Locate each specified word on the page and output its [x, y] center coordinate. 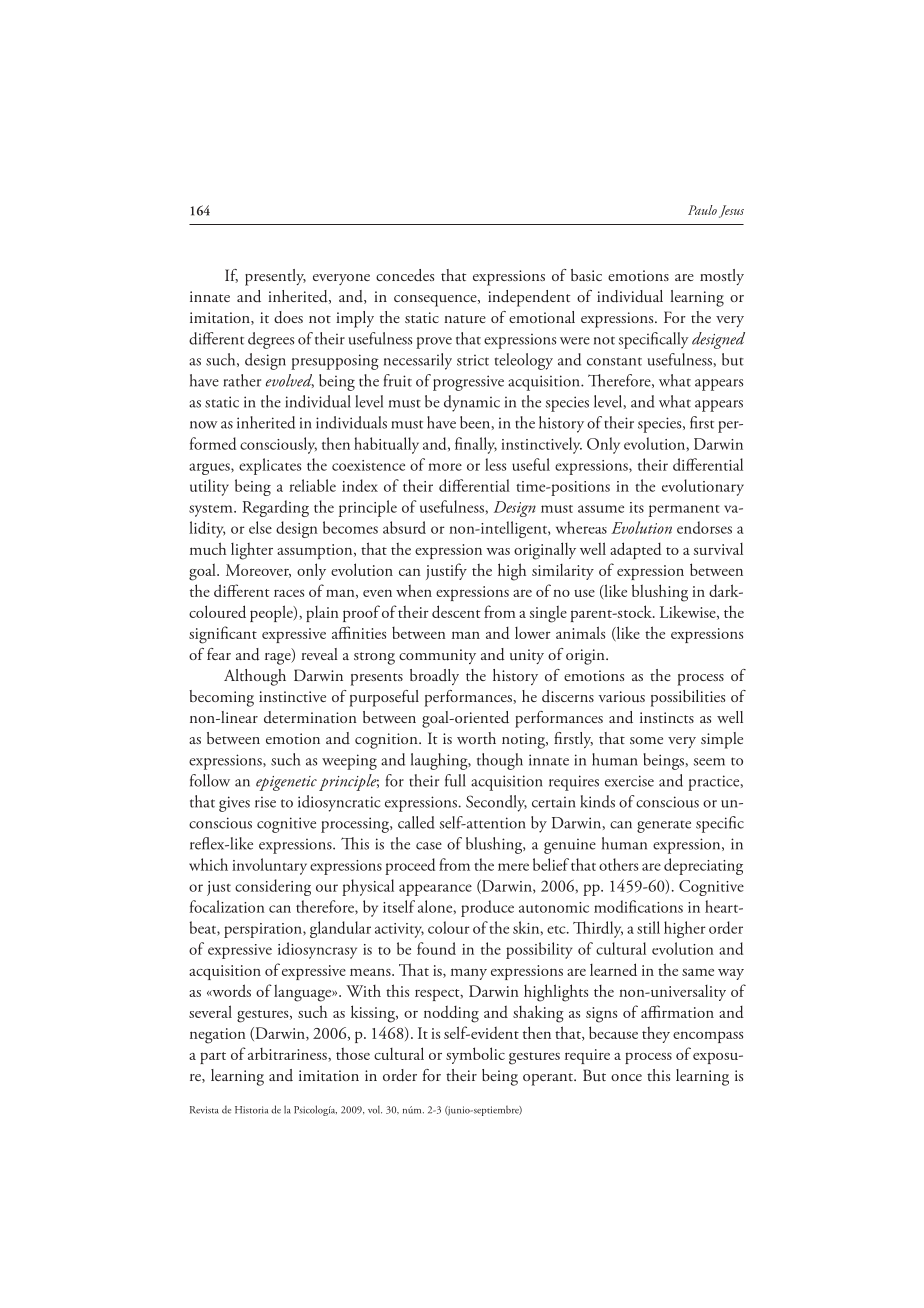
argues [210, 469]
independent [529, 298]
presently [275, 277]
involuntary [269, 866]
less [495, 464]
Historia [251, 1110]
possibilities [688, 698]
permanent [684, 511]
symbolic [475, 1055]
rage [279, 659]
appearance [435, 890]
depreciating [703, 866]
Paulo [702, 210]
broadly [434, 677]
